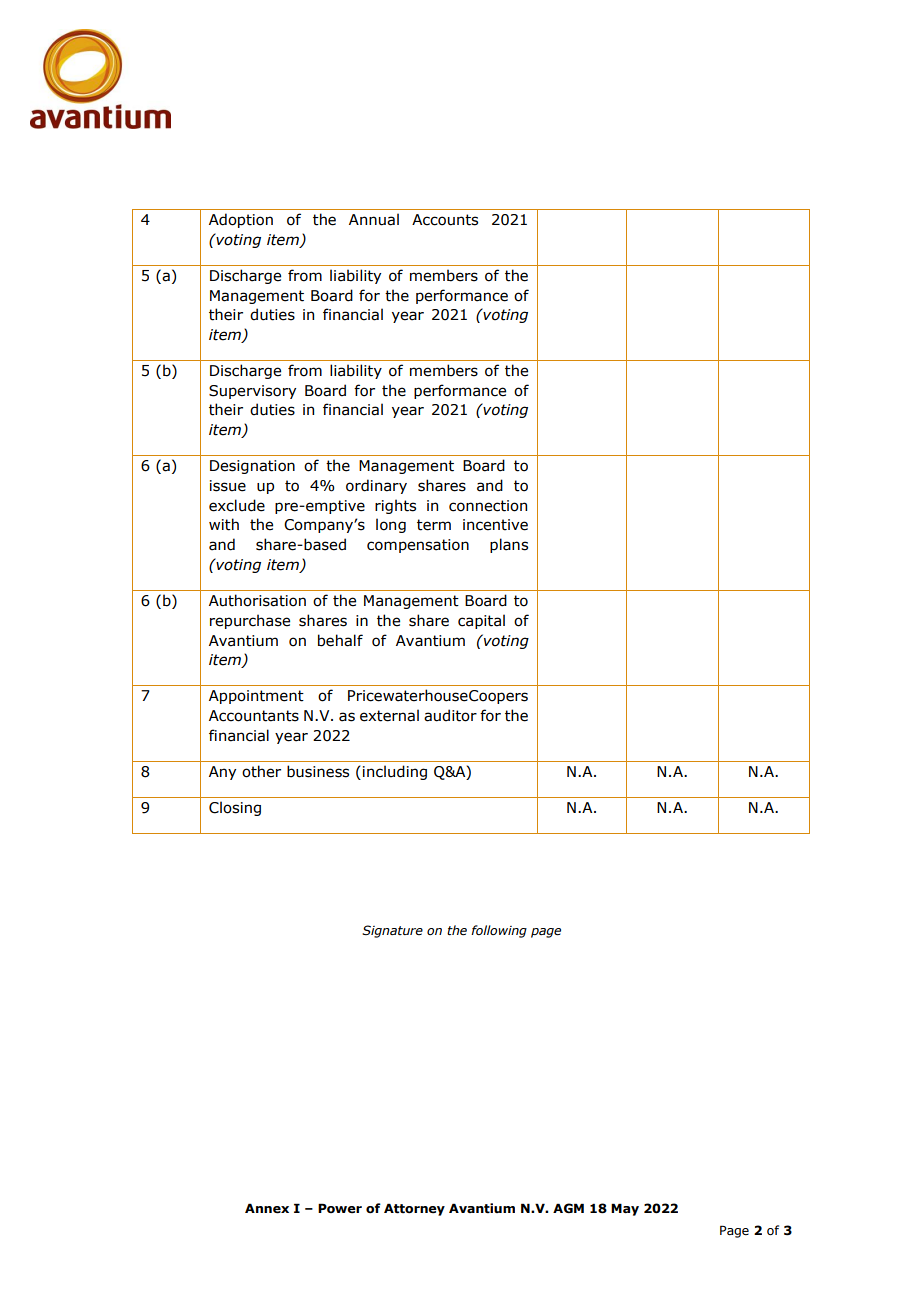  Describe the element at coordinates (374, 219) in the screenshot. I see `Annual` at that location.
